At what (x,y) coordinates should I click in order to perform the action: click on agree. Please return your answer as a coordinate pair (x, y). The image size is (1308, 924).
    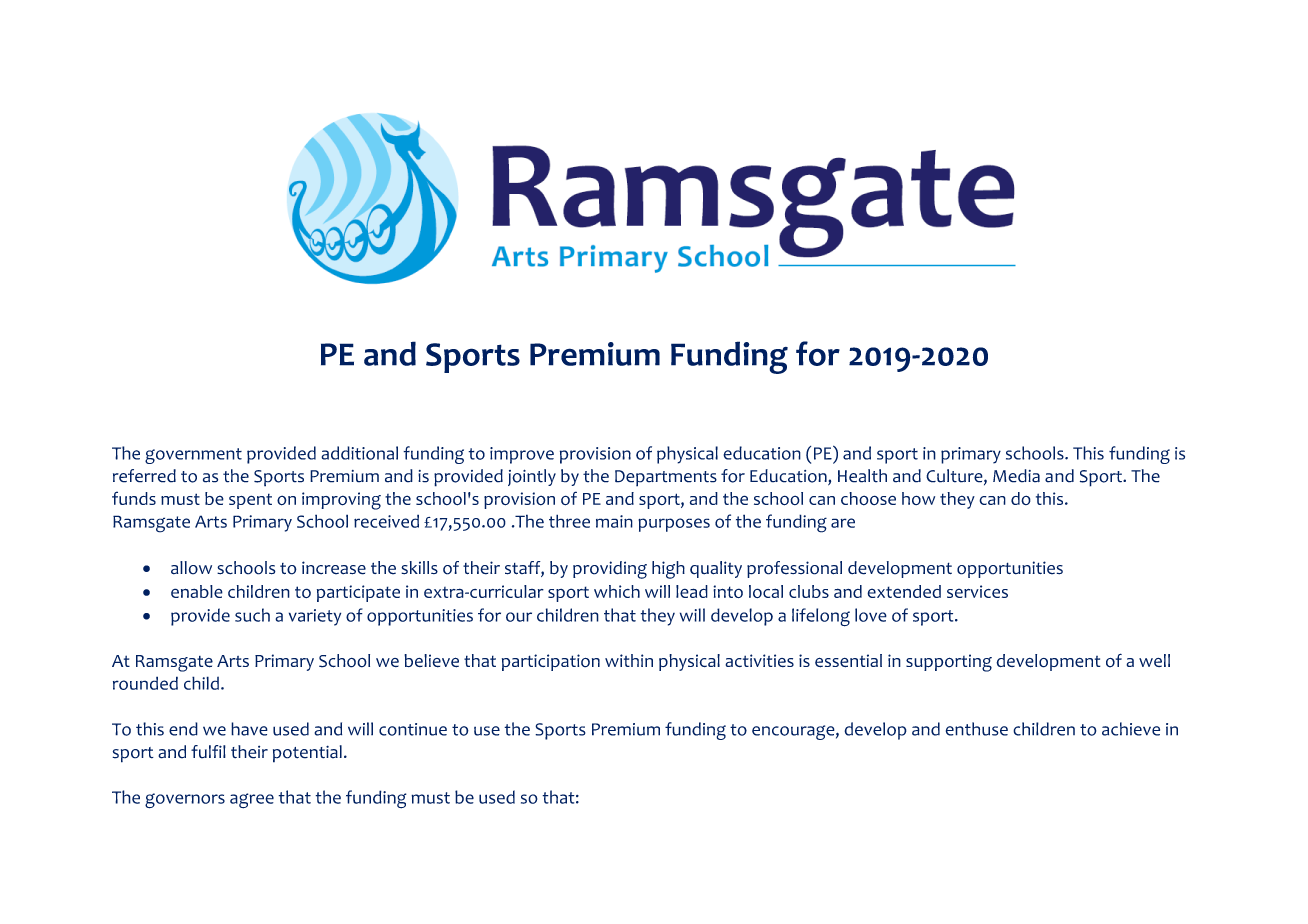
    Looking at the image, I should click on (252, 801).
